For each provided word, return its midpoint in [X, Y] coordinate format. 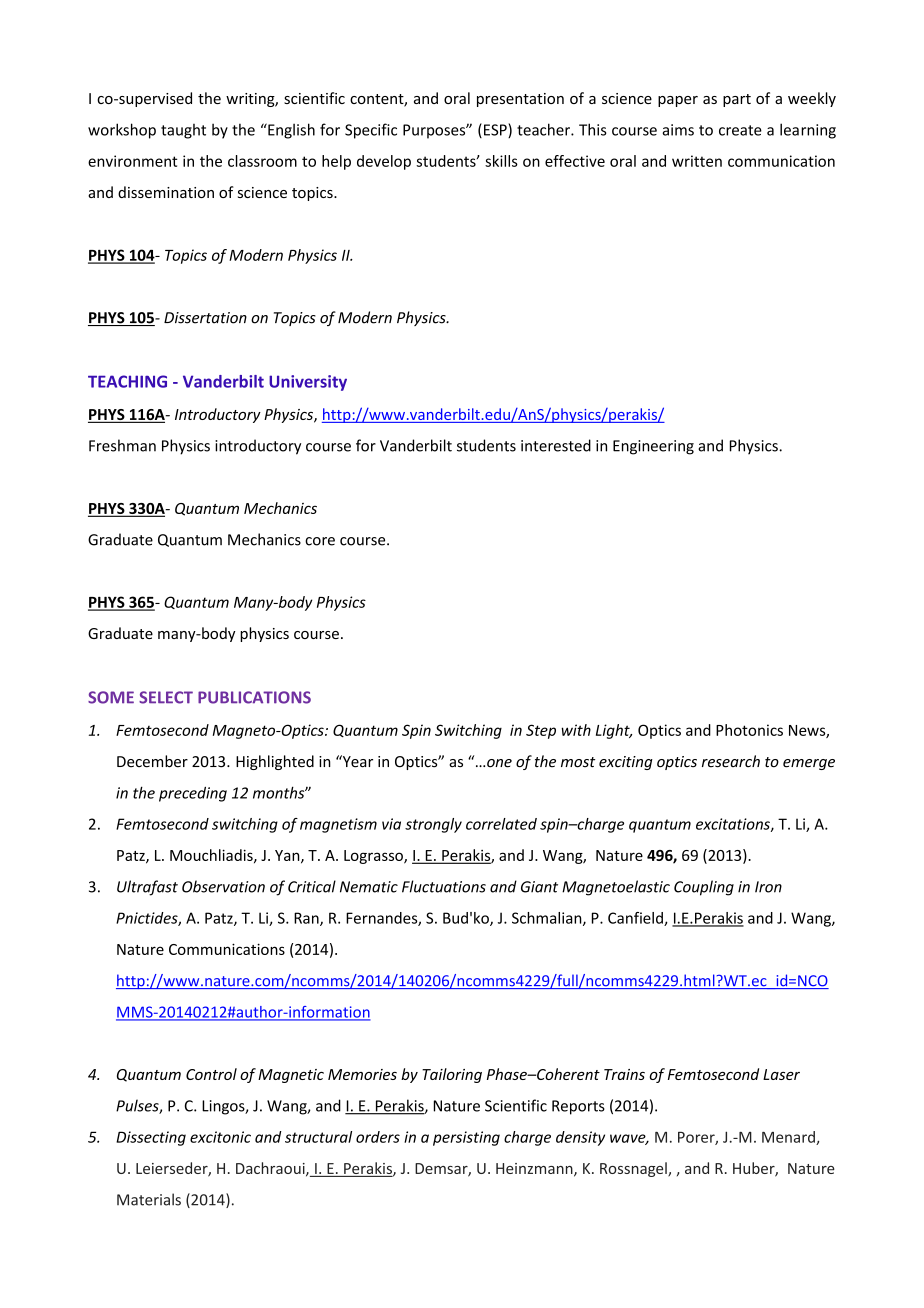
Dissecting [151, 1138]
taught [183, 131]
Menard [789, 1138]
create [740, 130]
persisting [466, 1138]
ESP [496, 130]
